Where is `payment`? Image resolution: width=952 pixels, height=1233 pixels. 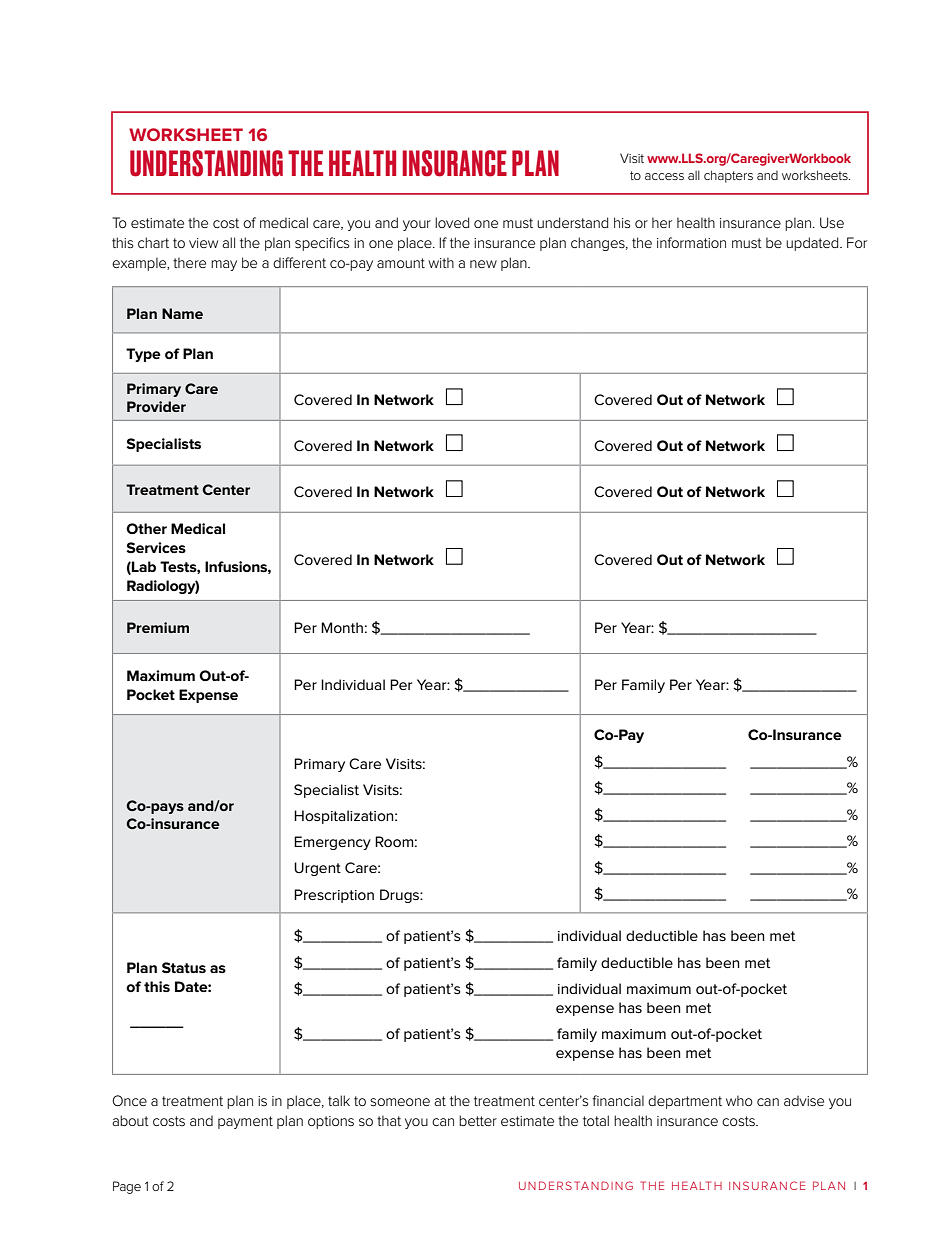
payment is located at coordinates (245, 1122).
